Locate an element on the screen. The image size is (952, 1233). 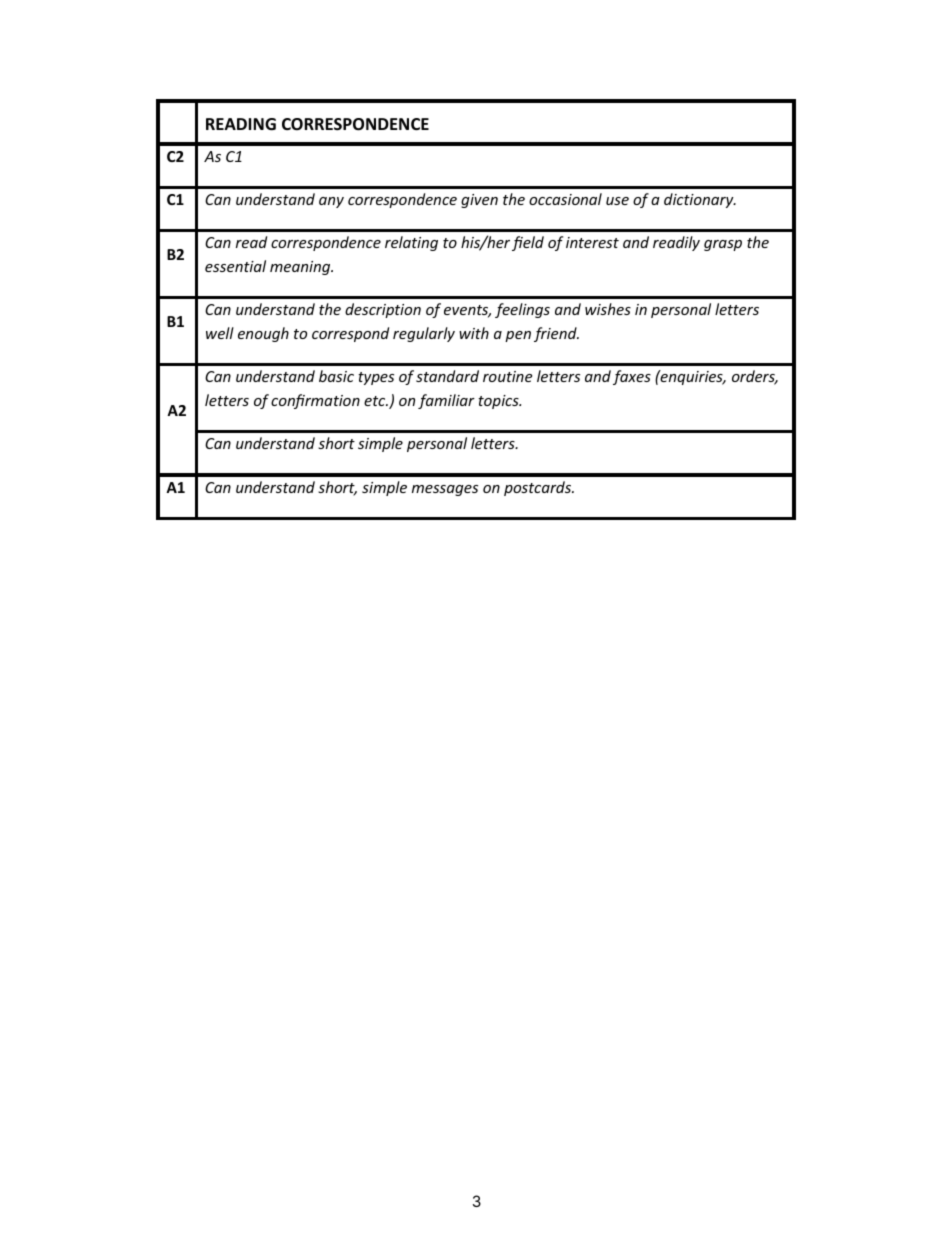
given is located at coordinates (479, 201).
